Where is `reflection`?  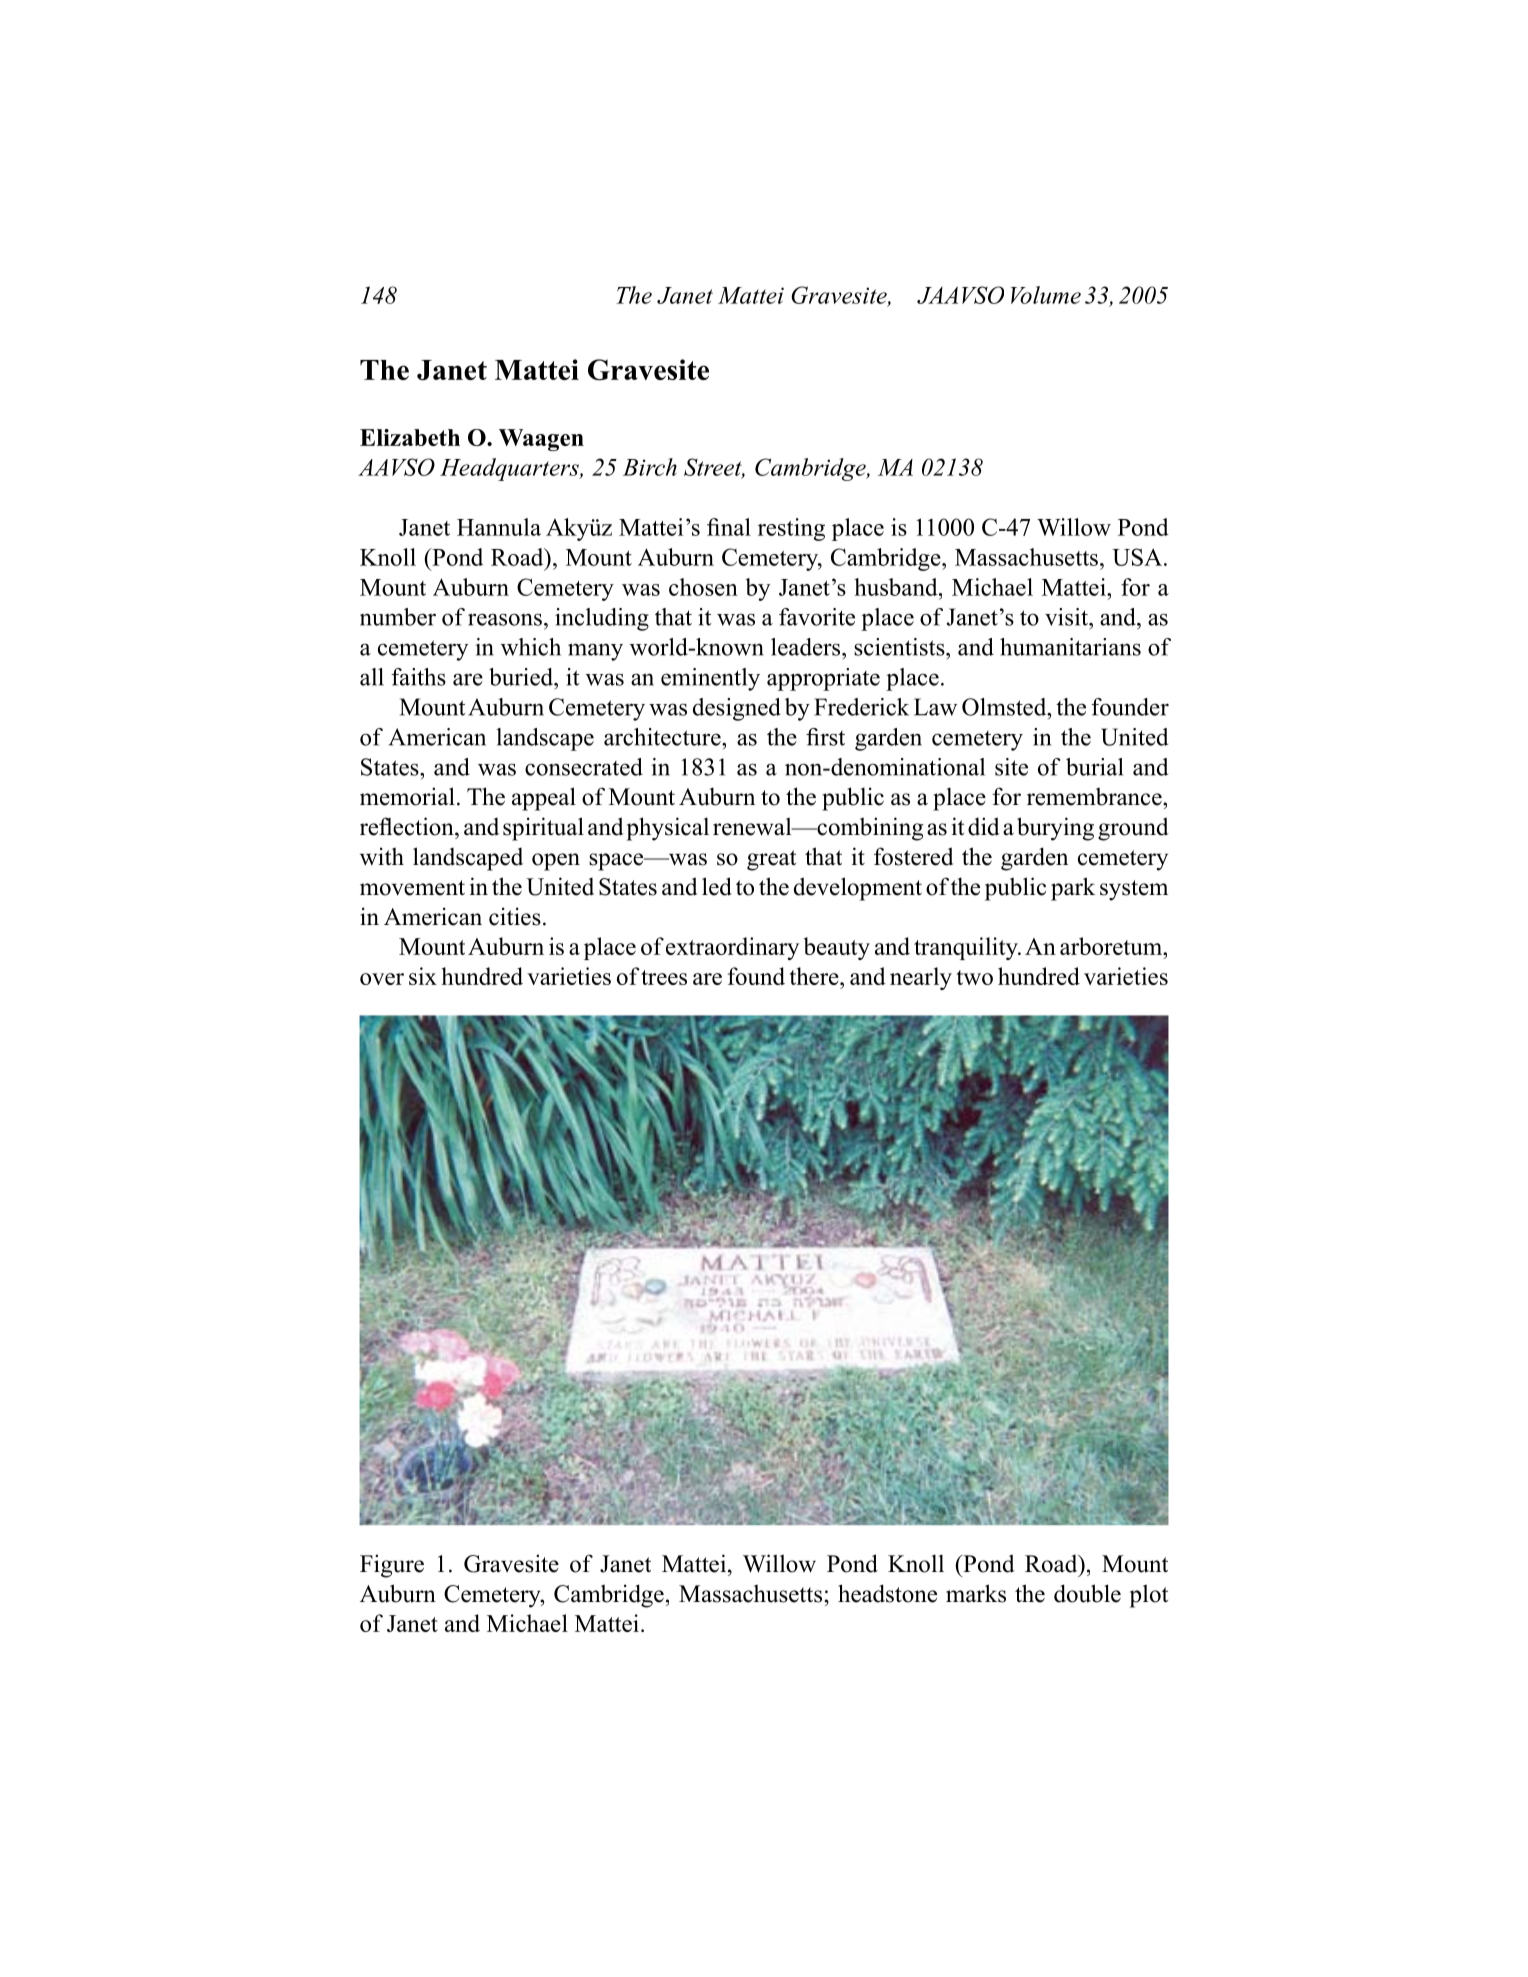
reflection is located at coordinates (408, 826).
